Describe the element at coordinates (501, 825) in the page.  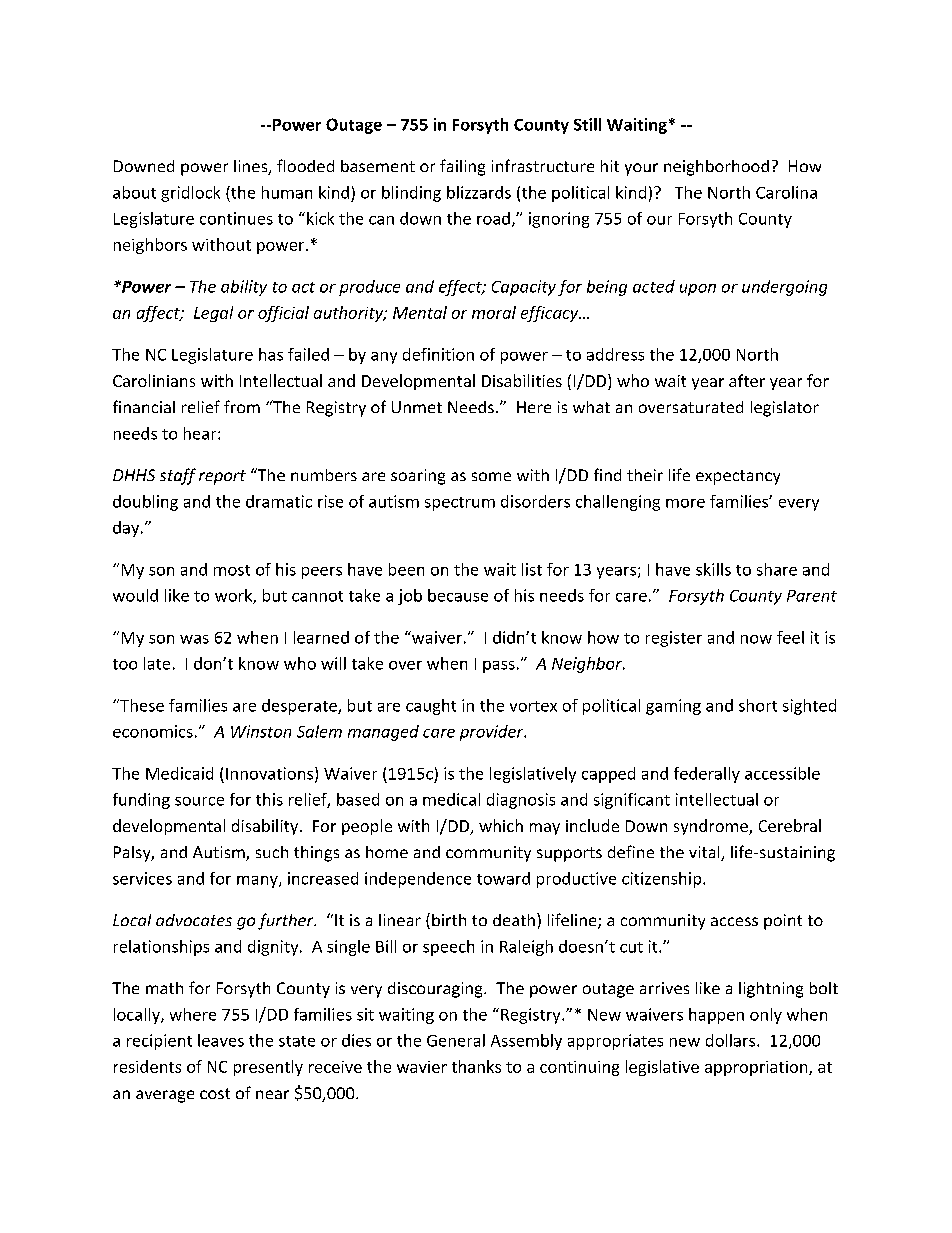
I see `which` at that location.
